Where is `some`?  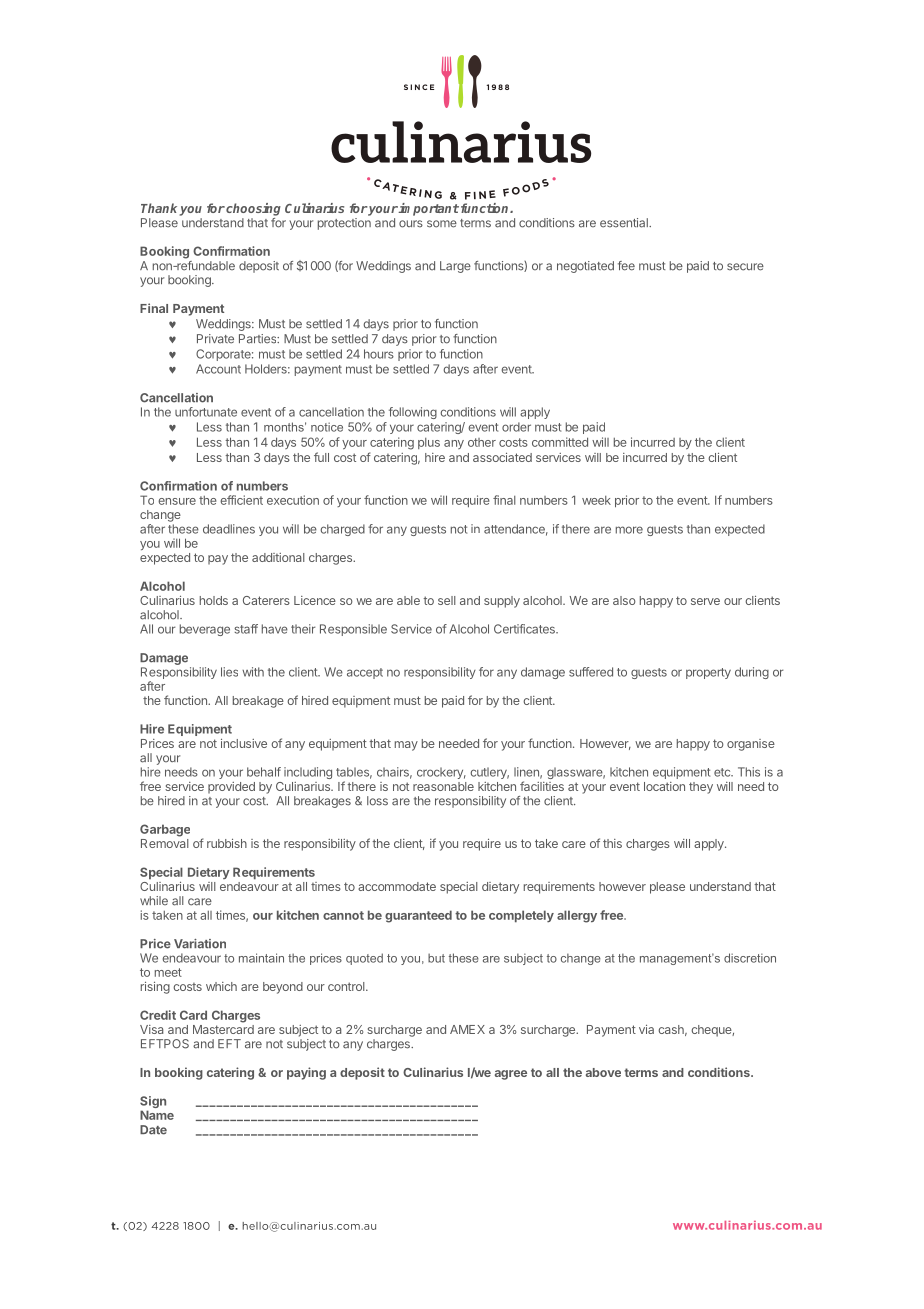
some is located at coordinates (442, 224).
